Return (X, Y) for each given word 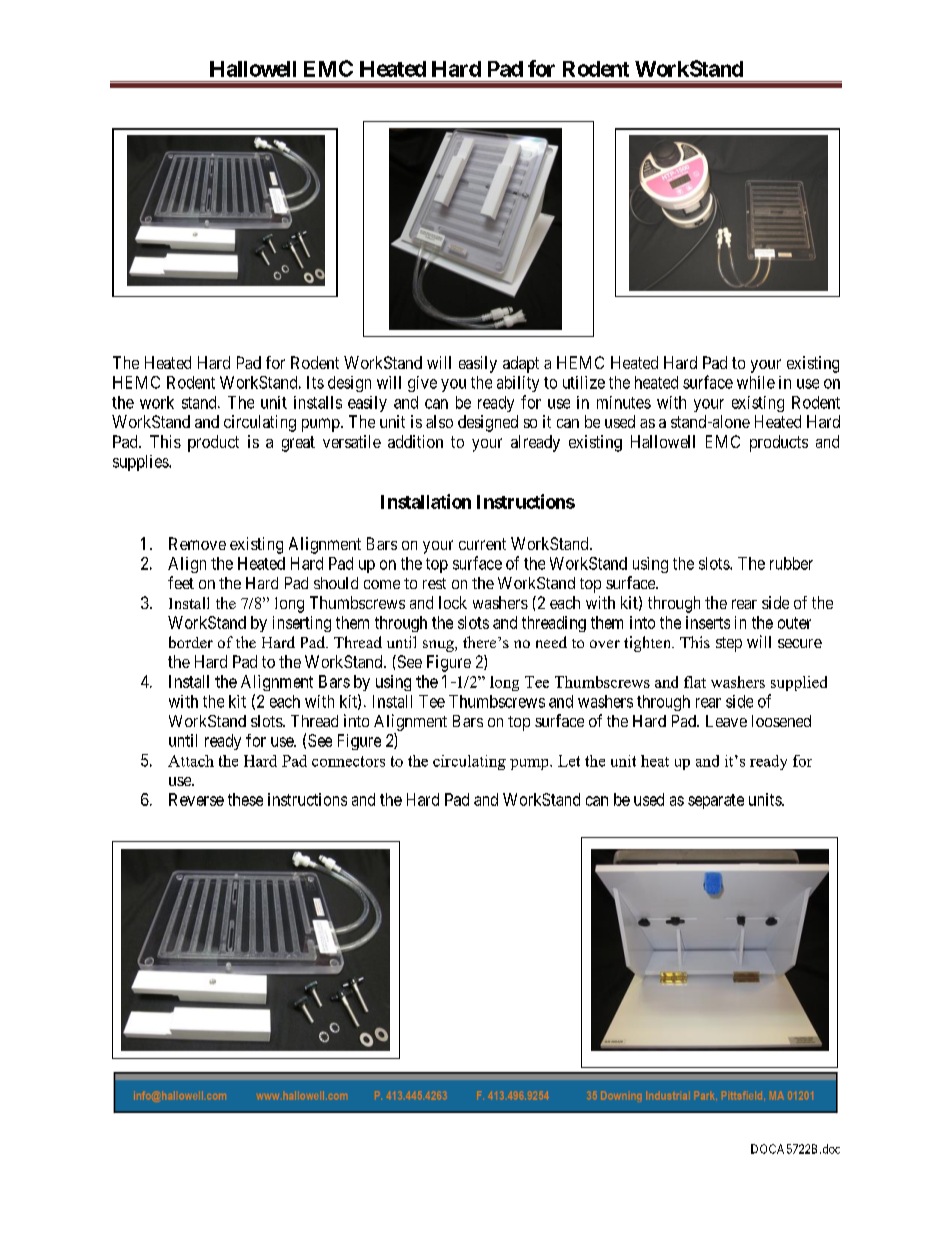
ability (518, 384)
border (191, 642)
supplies (141, 463)
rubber (791, 563)
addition (415, 441)
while (756, 382)
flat (695, 682)
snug (439, 646)
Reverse (196, 799)
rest (434, 583)
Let (569, 761)
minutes (624, 402)
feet (181, 582)
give (422, 384)
